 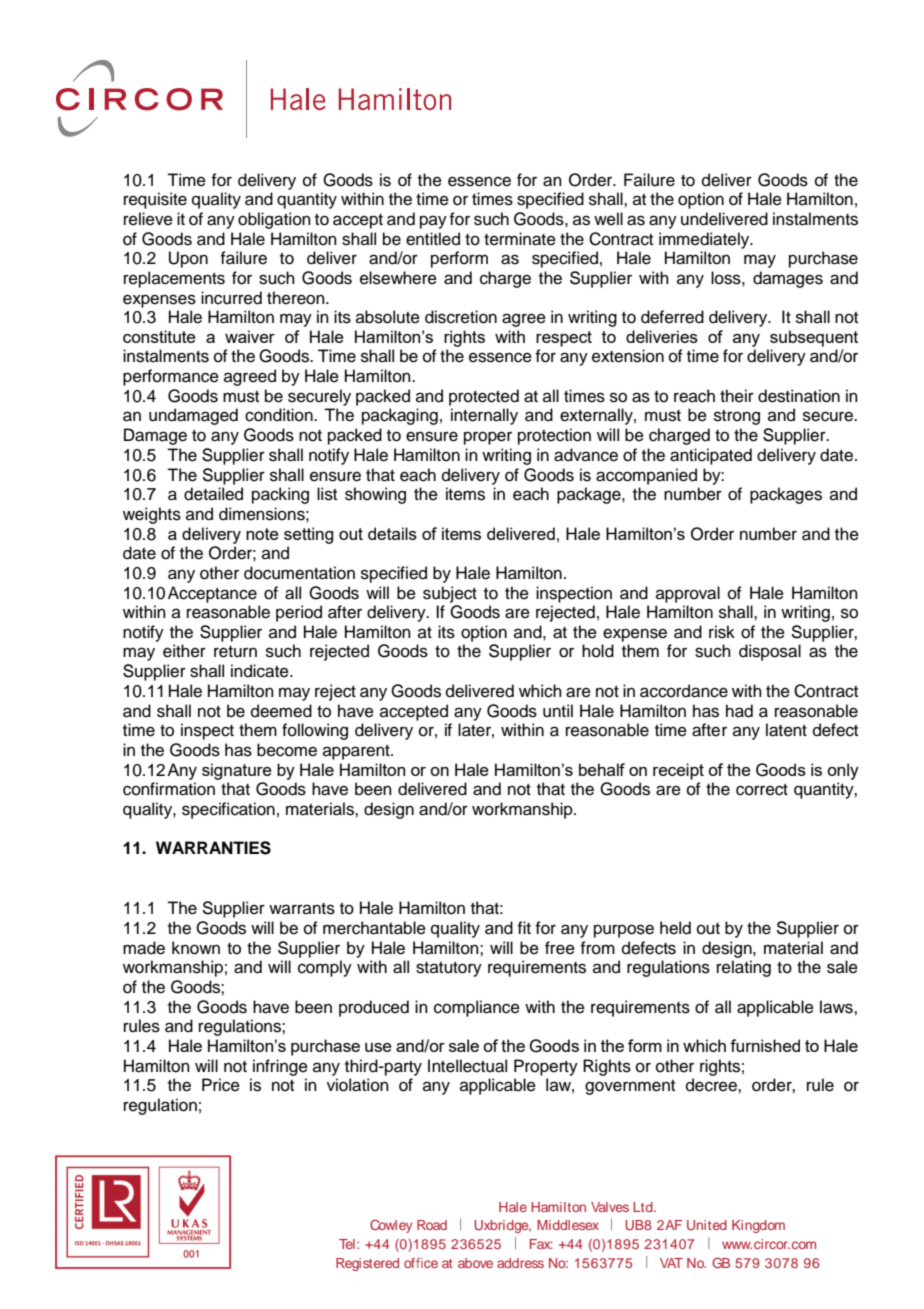 I want to click on obligation, so click(x=274, y=220).
